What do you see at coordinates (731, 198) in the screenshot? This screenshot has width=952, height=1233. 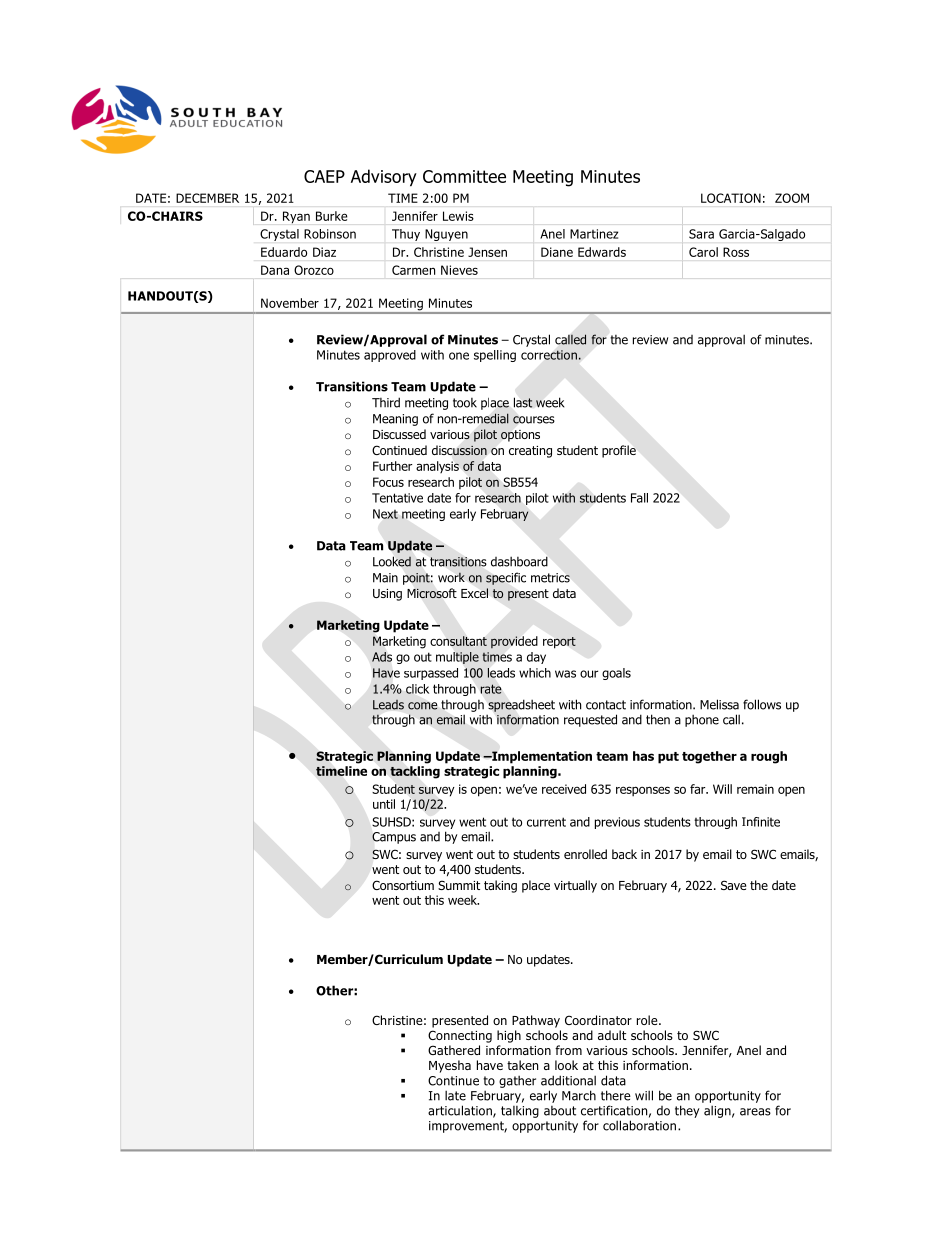 I see `LOCATION` at bounding box center [731, 198].
